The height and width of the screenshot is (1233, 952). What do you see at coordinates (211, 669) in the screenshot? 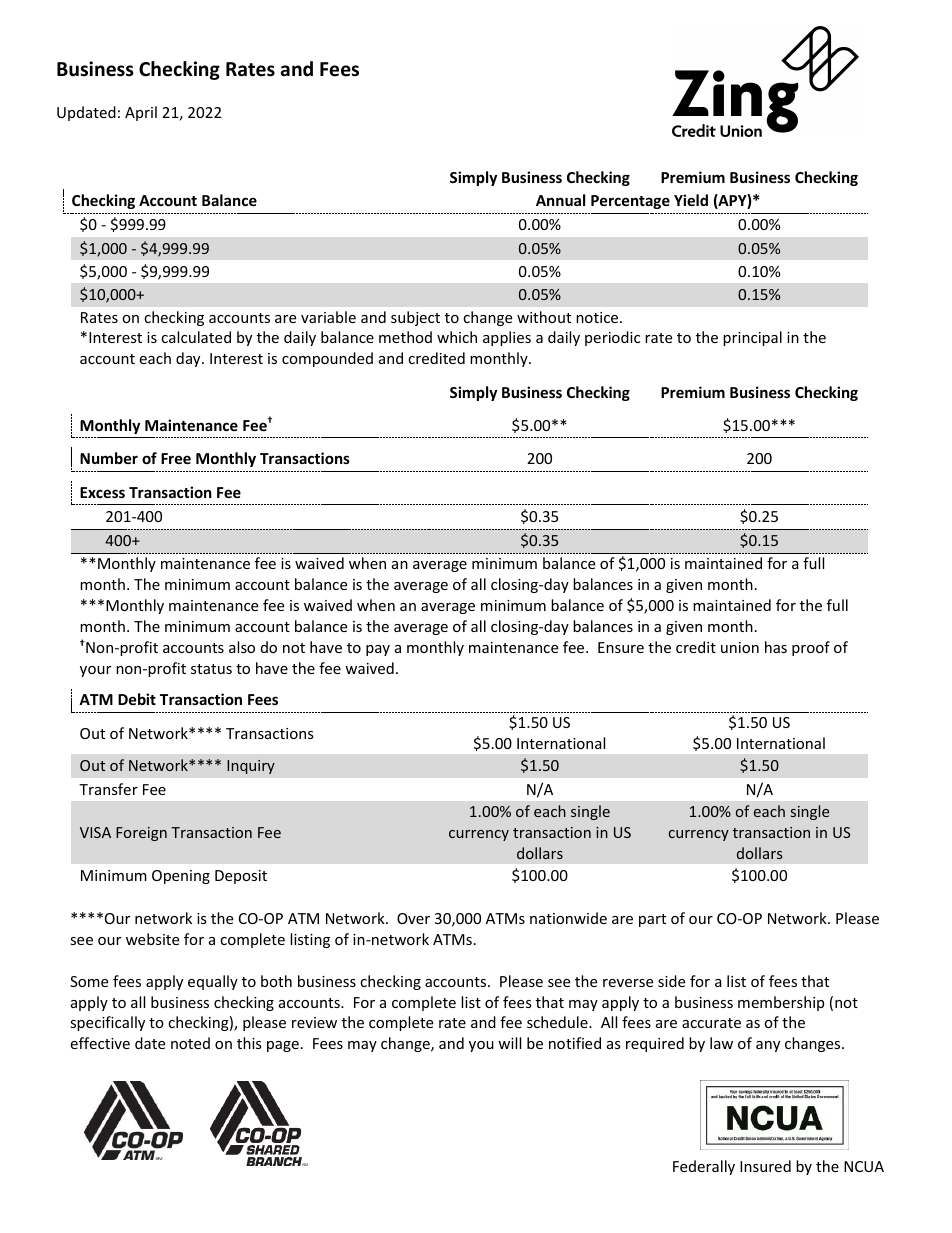
I see `status` at bounding box center [211, 669].
